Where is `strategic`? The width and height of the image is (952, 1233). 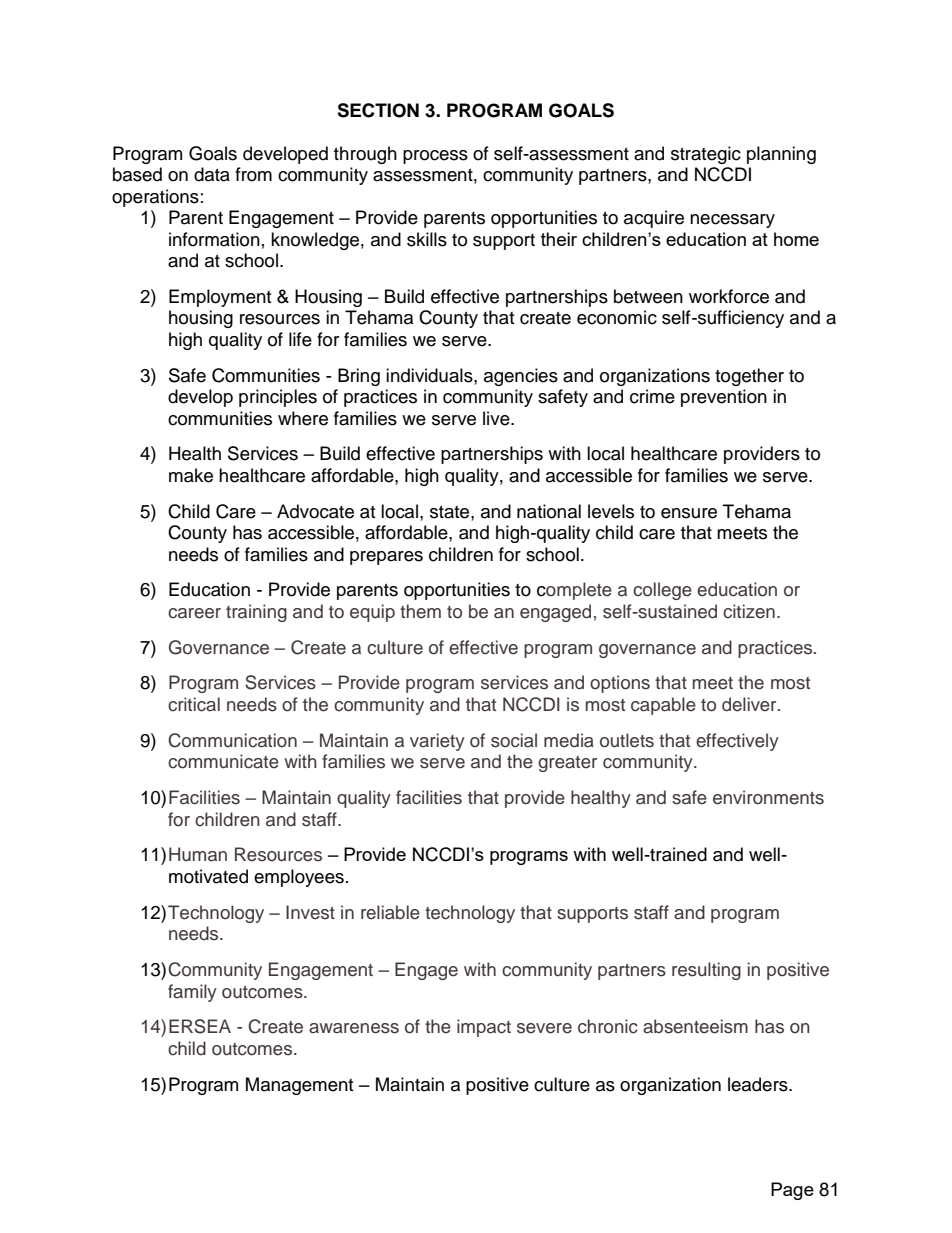
strategic is located at coordinates (706, 155).
